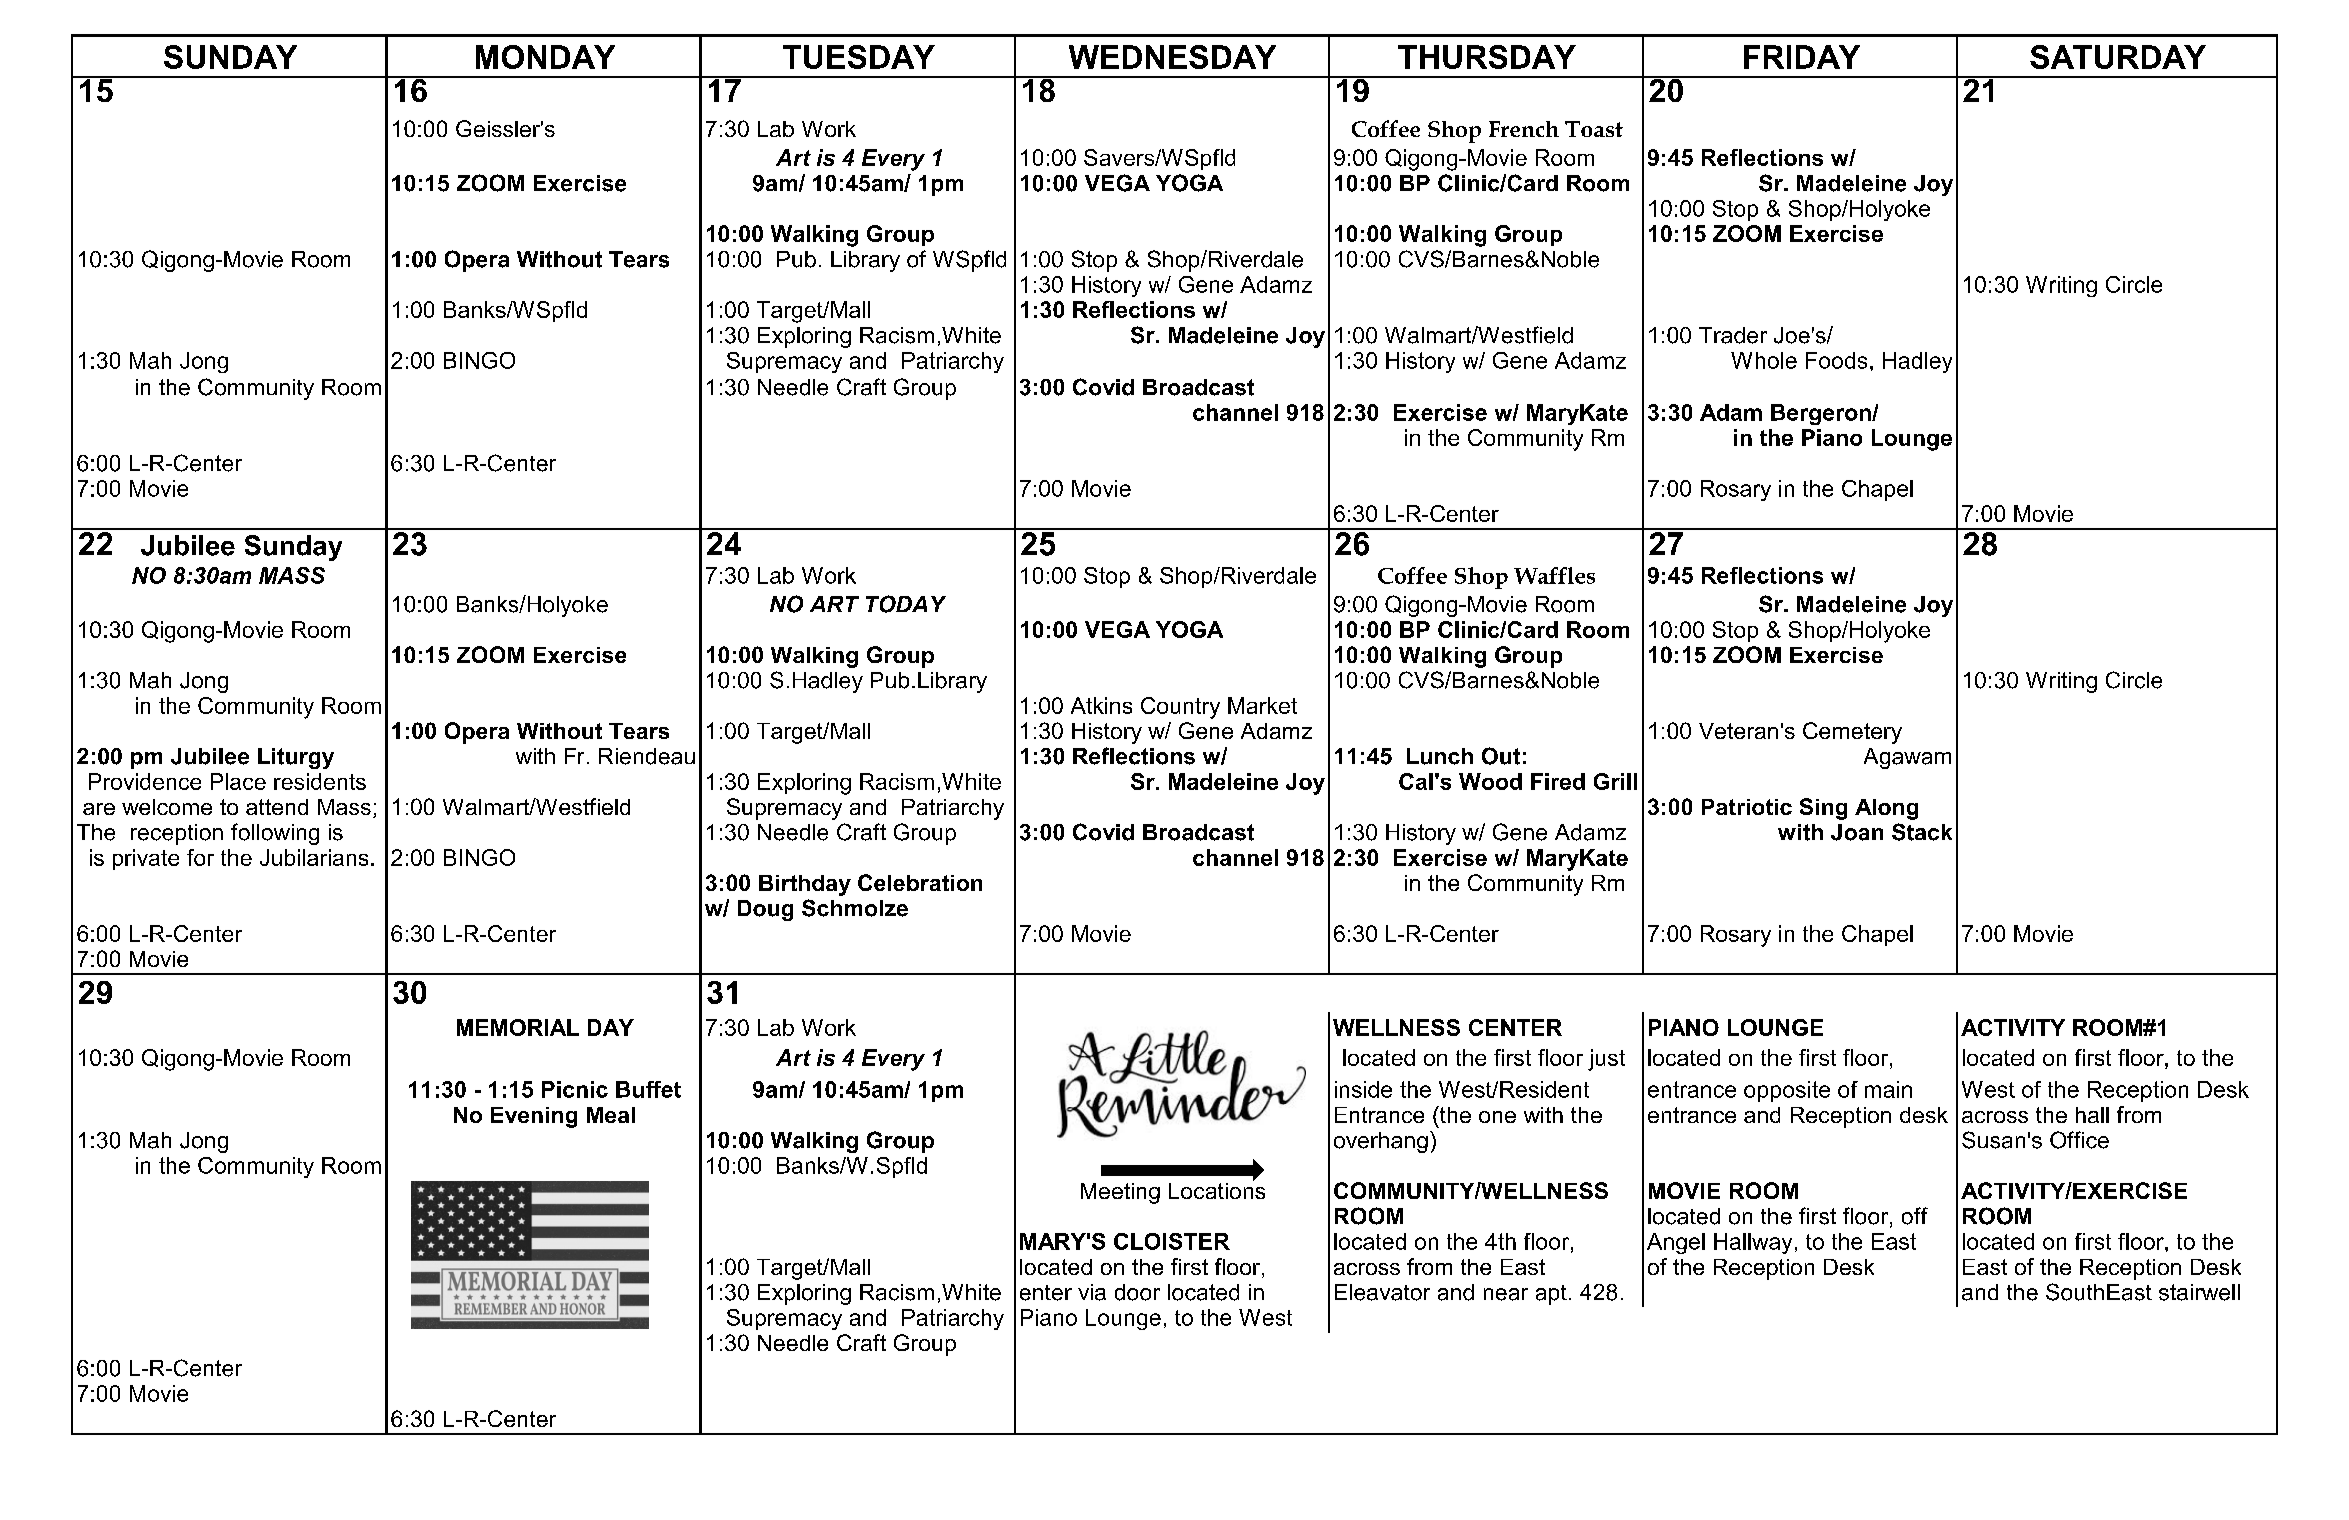 This screenshot has height=1520, width=2349. Describe the element at coordinates (545, 57) in the screenshot. I see `MONDAY` at that location.
